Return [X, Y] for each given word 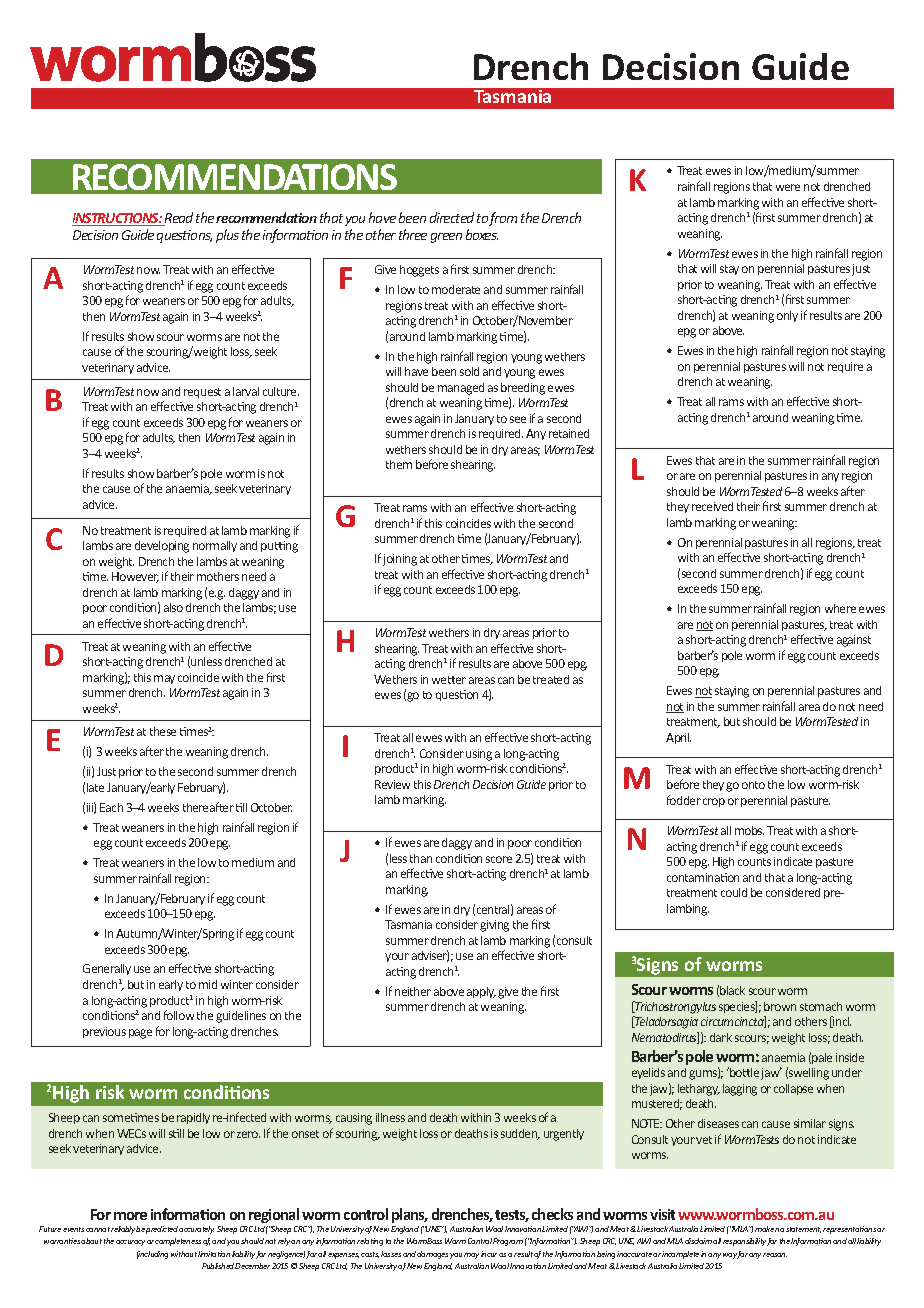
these [163, 731]
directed [452, 217]
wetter [449, 680]
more [130, 1216]
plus [227, 236]
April [678, 738]
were [788, 187]
